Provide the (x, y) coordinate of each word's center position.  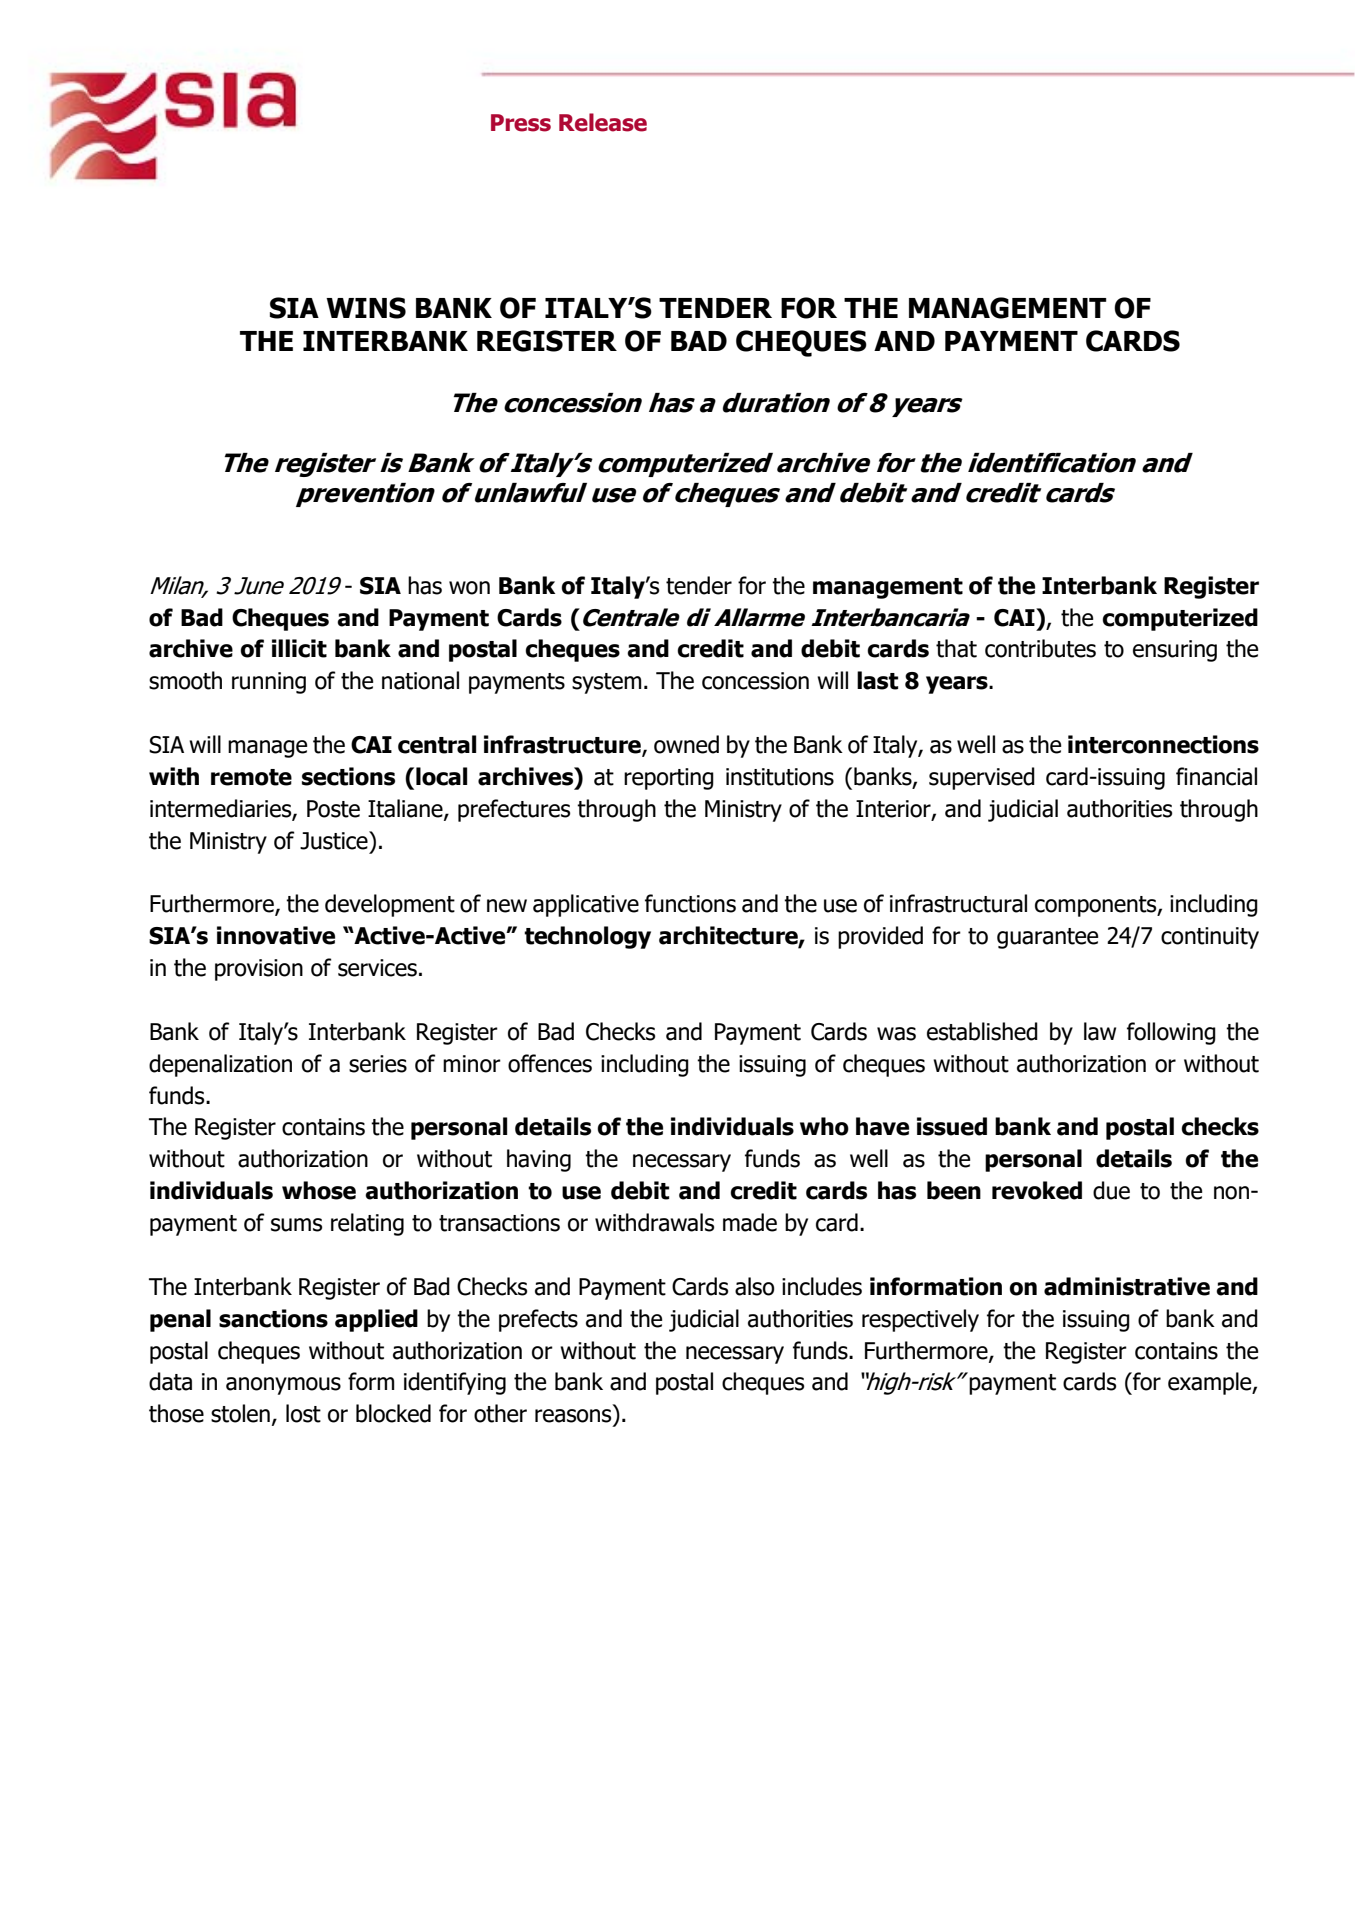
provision (259, 970)
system (607, 683)
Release (603, 122)
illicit (299, 648)
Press (521, 123)
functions (690, 903)
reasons (573, 1416)
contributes (1040, 648)
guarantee (1047, 938)
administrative (1127, 1286)
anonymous (283, 1386)
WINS (366, 308)
